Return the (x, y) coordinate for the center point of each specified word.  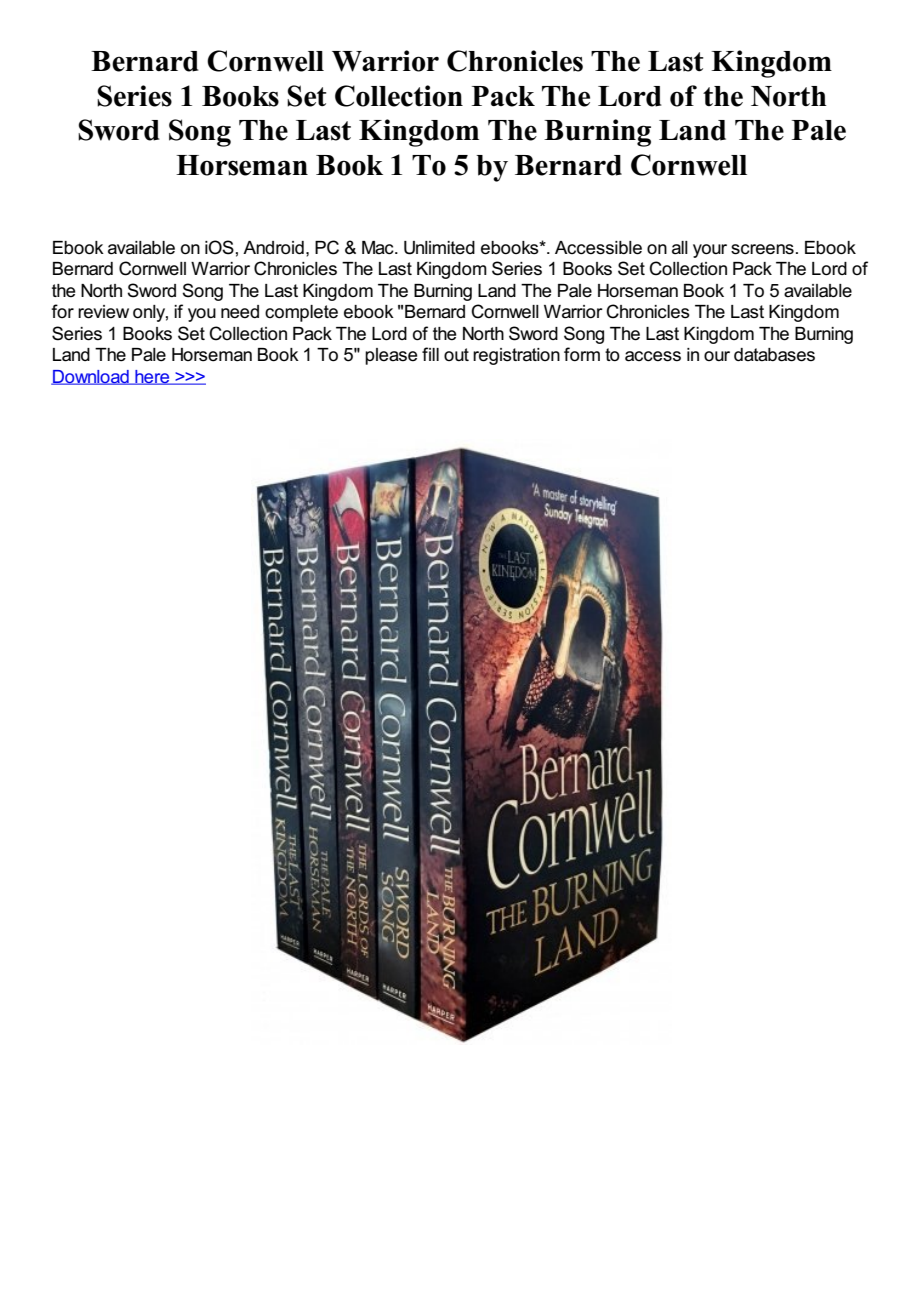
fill (430, 354)
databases (774, 355)
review (103, 312)
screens (762, 249)
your (710, 251)
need (240, 312)
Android (273, 248)
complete (301, 313)
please (391, 356)
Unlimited (439, 248)
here (152, 377)
